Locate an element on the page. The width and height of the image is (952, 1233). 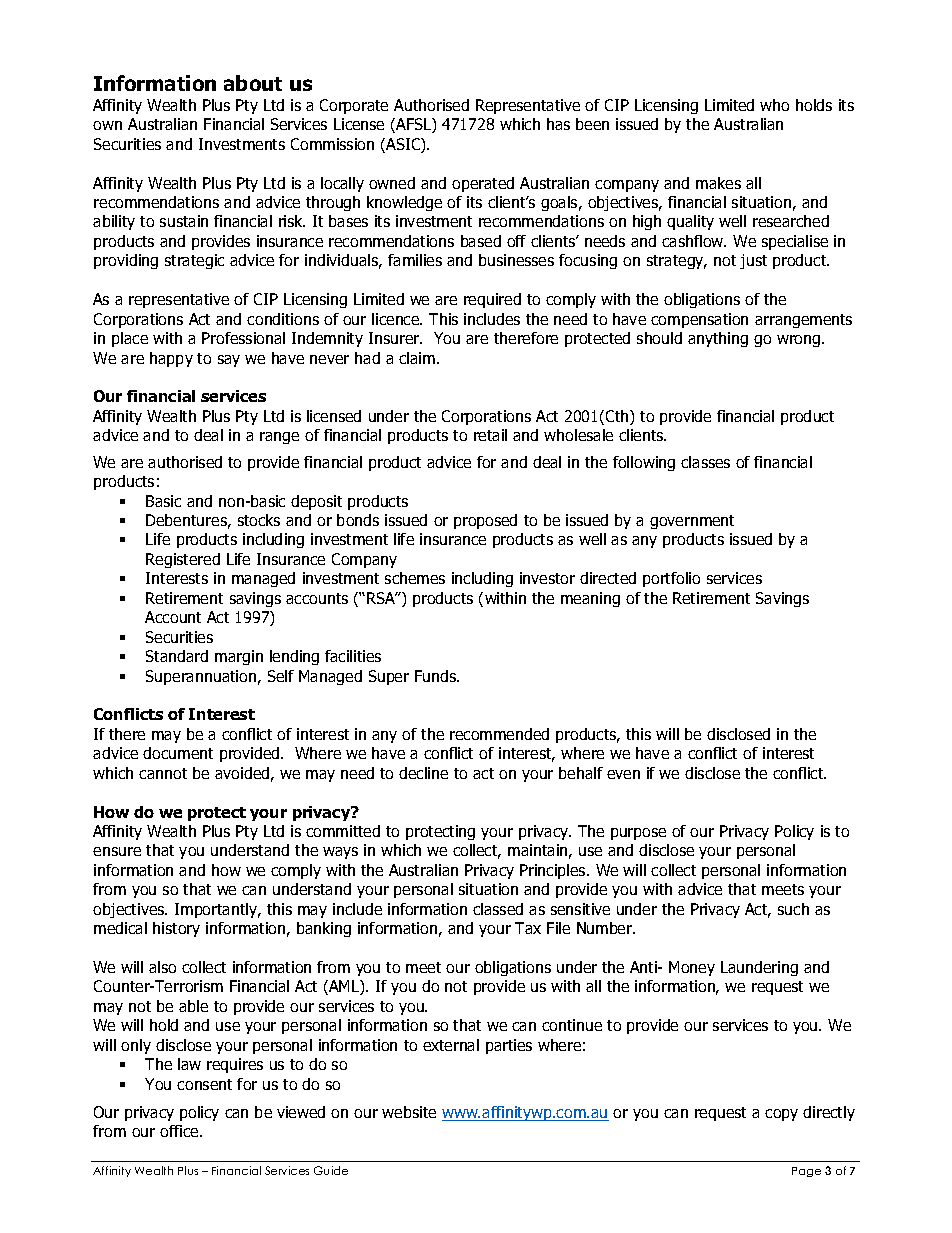
classed is located at coordinates (498, 909).
